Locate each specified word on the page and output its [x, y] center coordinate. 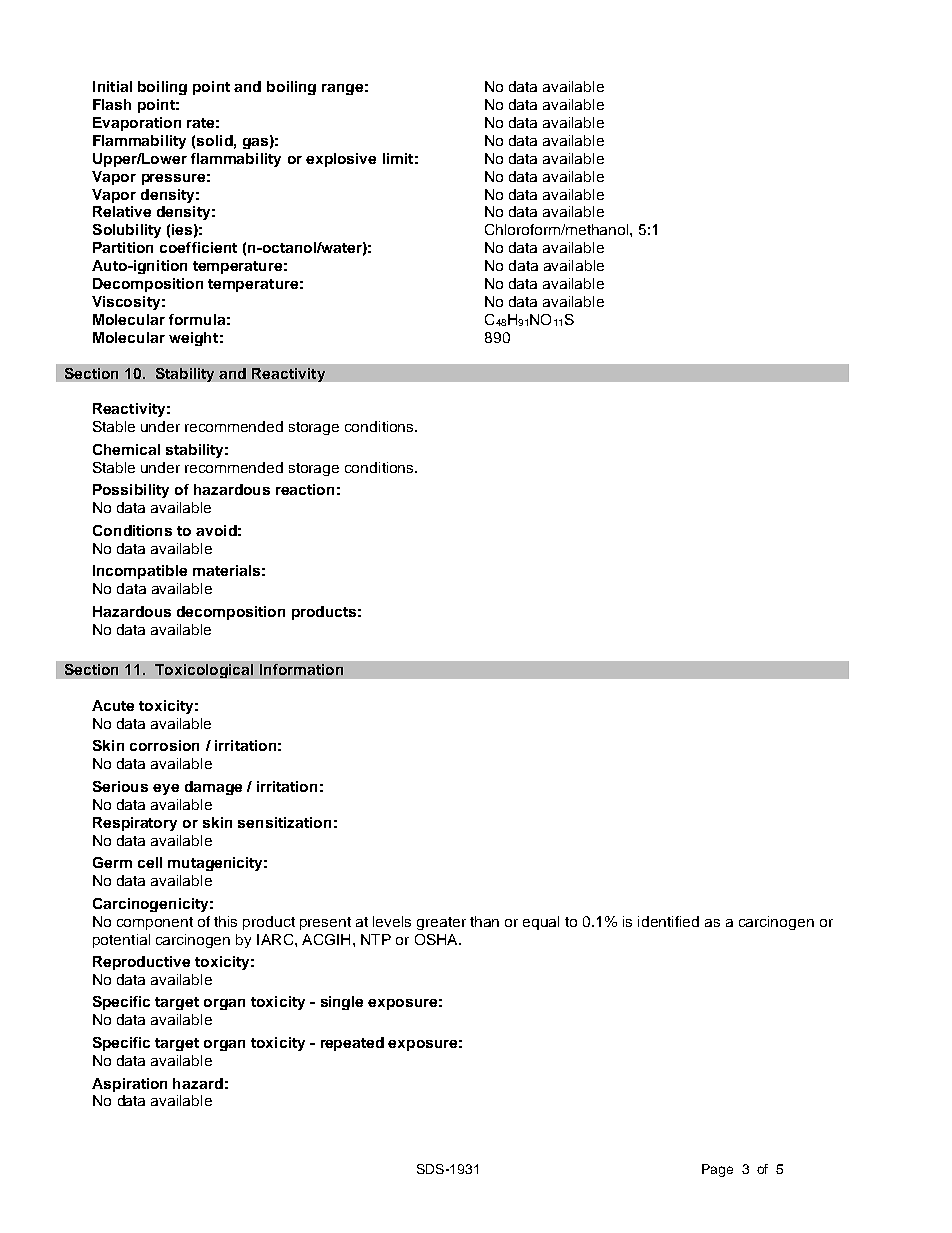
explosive [341, 160]
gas [255, 143]
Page [717, 1170]
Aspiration [129, 1085]
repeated [352, 1044]
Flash [112, 104]
